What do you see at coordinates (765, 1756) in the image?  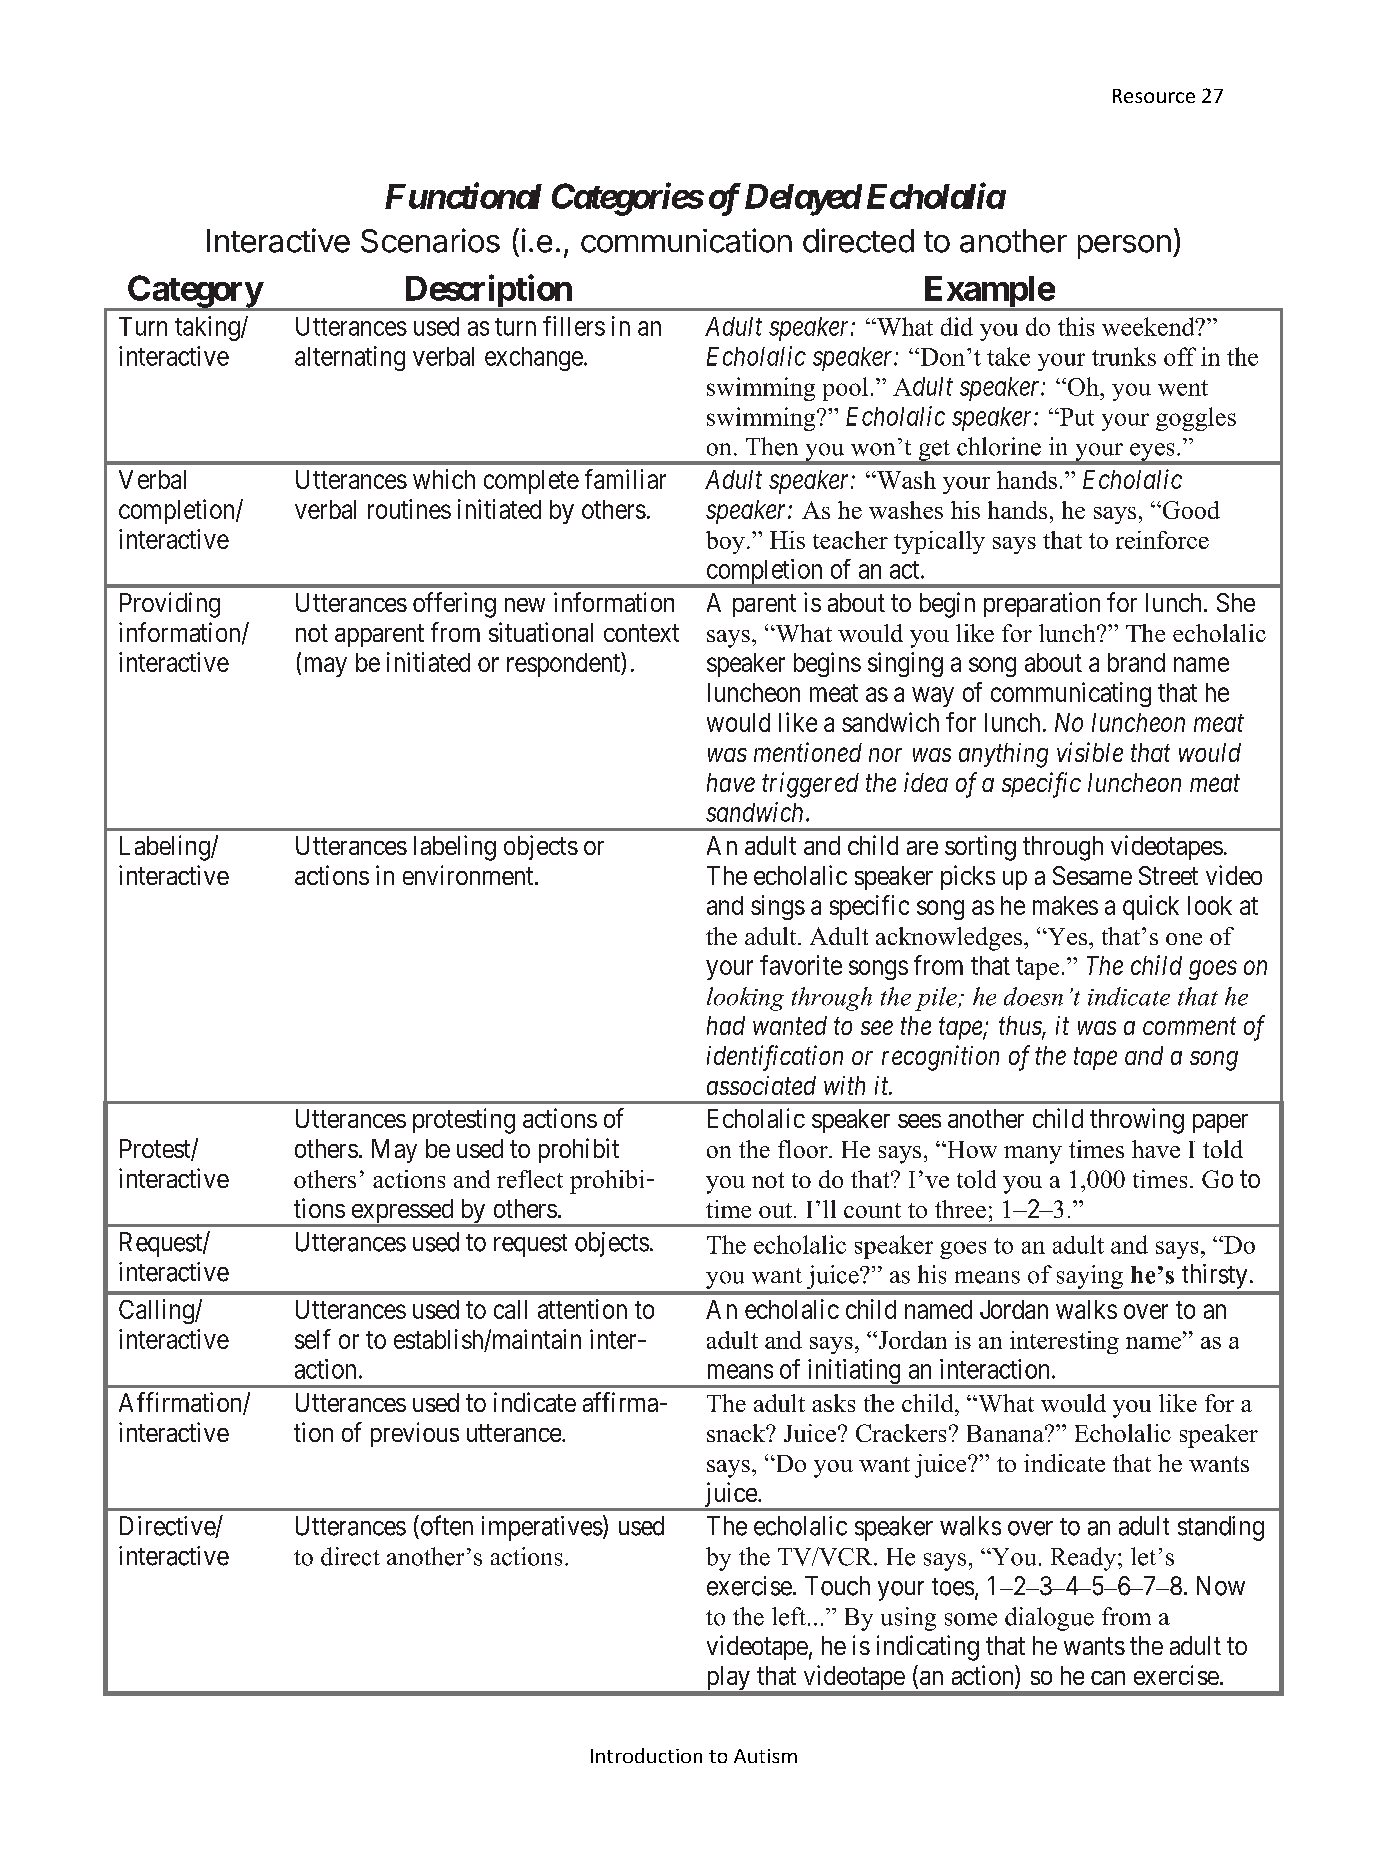 I see `Autism` at bounding box center [765, 1756].
